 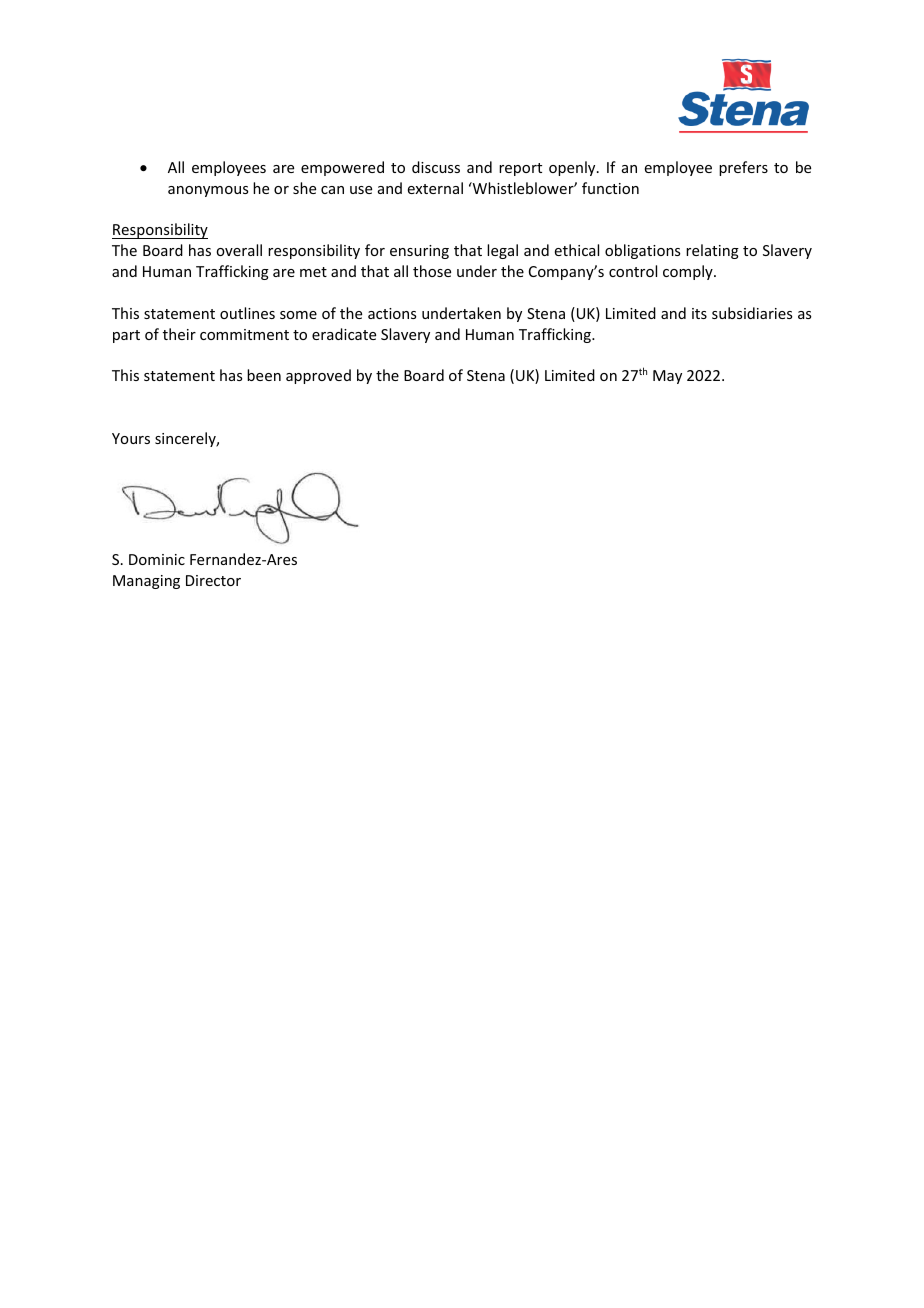 I want to click on those, so click(x=432, y=271).
